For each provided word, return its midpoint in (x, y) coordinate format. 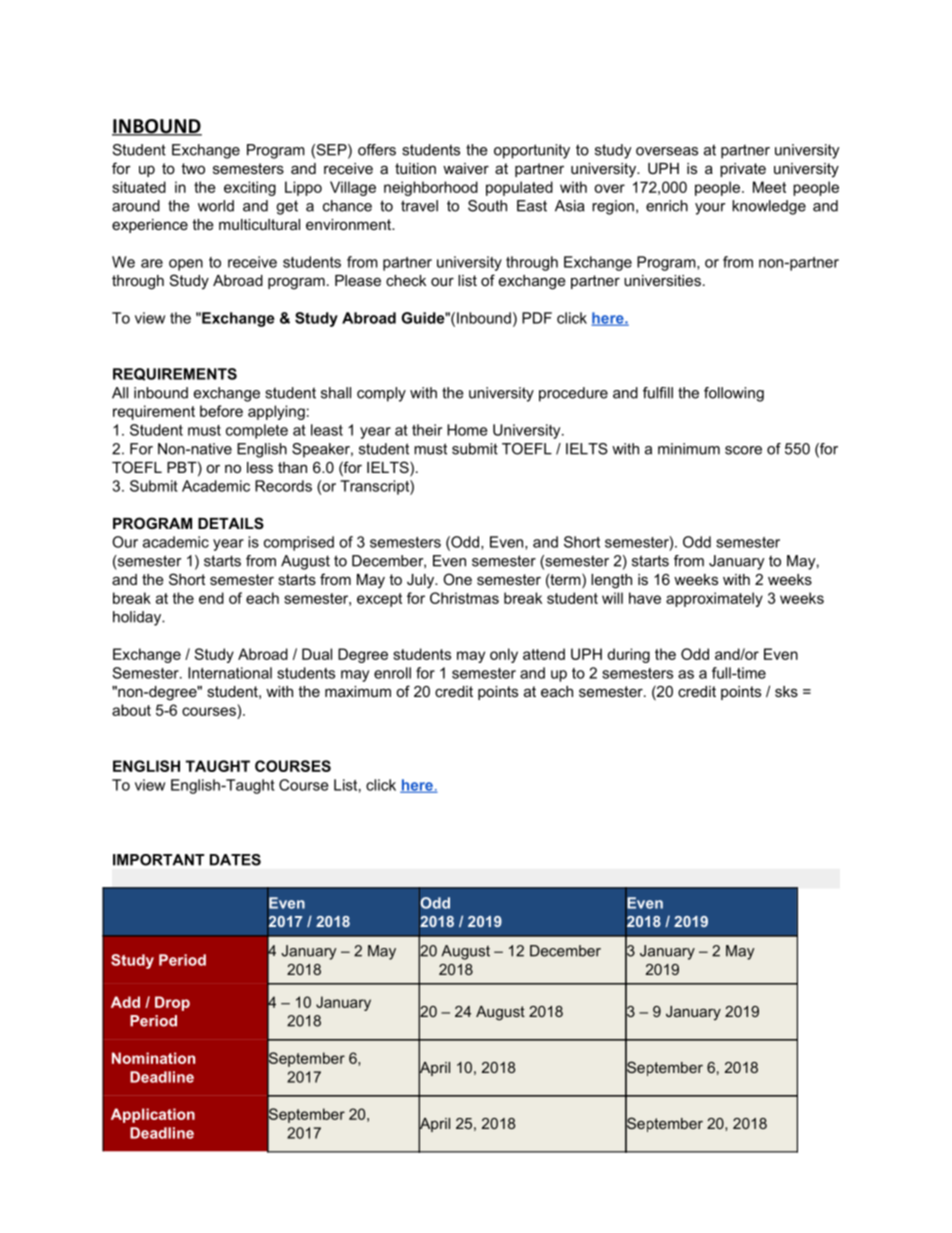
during (628, 655)
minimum (689, 449)
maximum (358, 691)
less (260, 467)
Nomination (153, 1058)
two (193, 168)
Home (467, 430)
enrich (667, 206)
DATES (235, 860)
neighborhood (431, 188)
